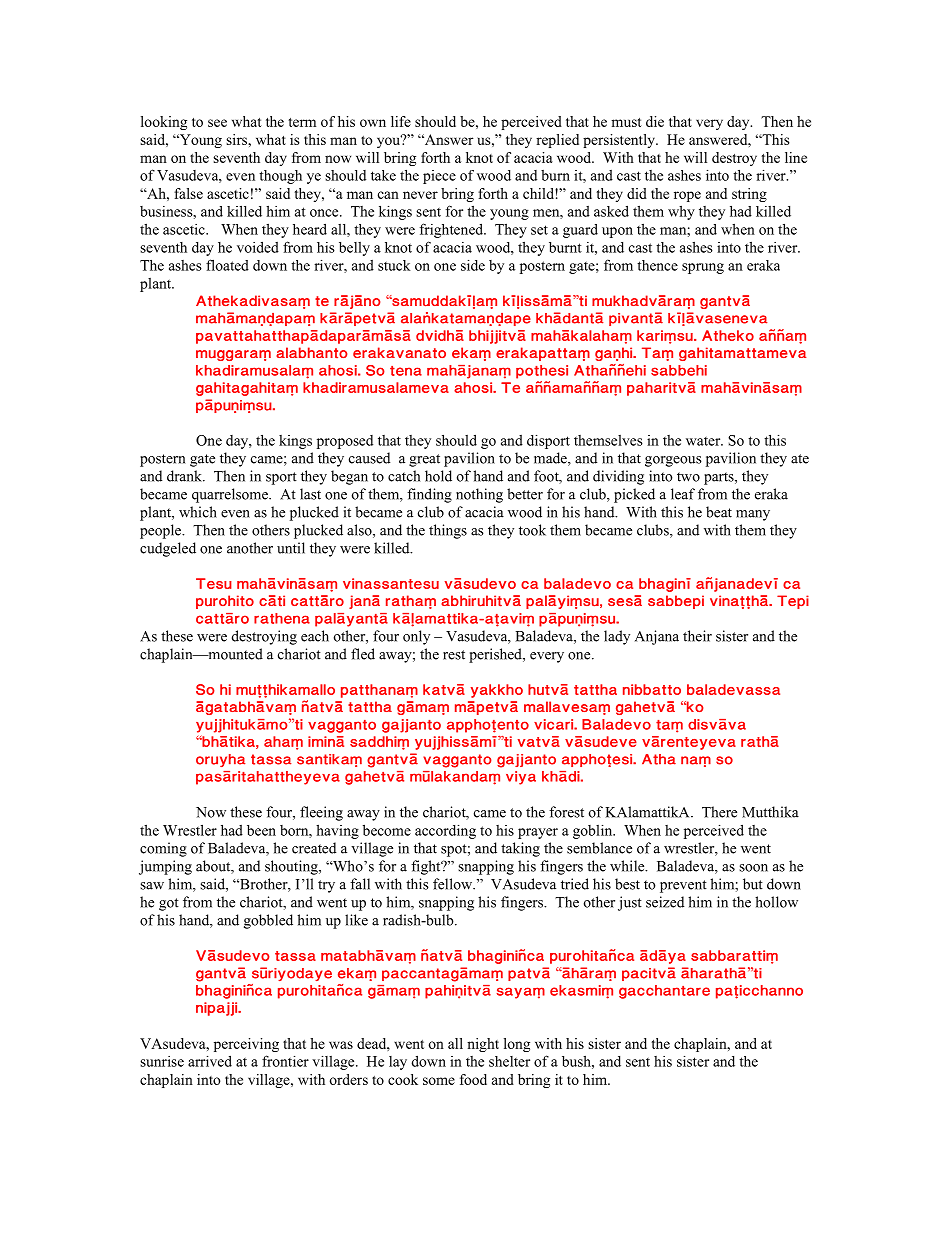 The height and width of the image is (1233, 952). Describe the element at coordinates (719, 812) in the image. I see `There` at that location.
